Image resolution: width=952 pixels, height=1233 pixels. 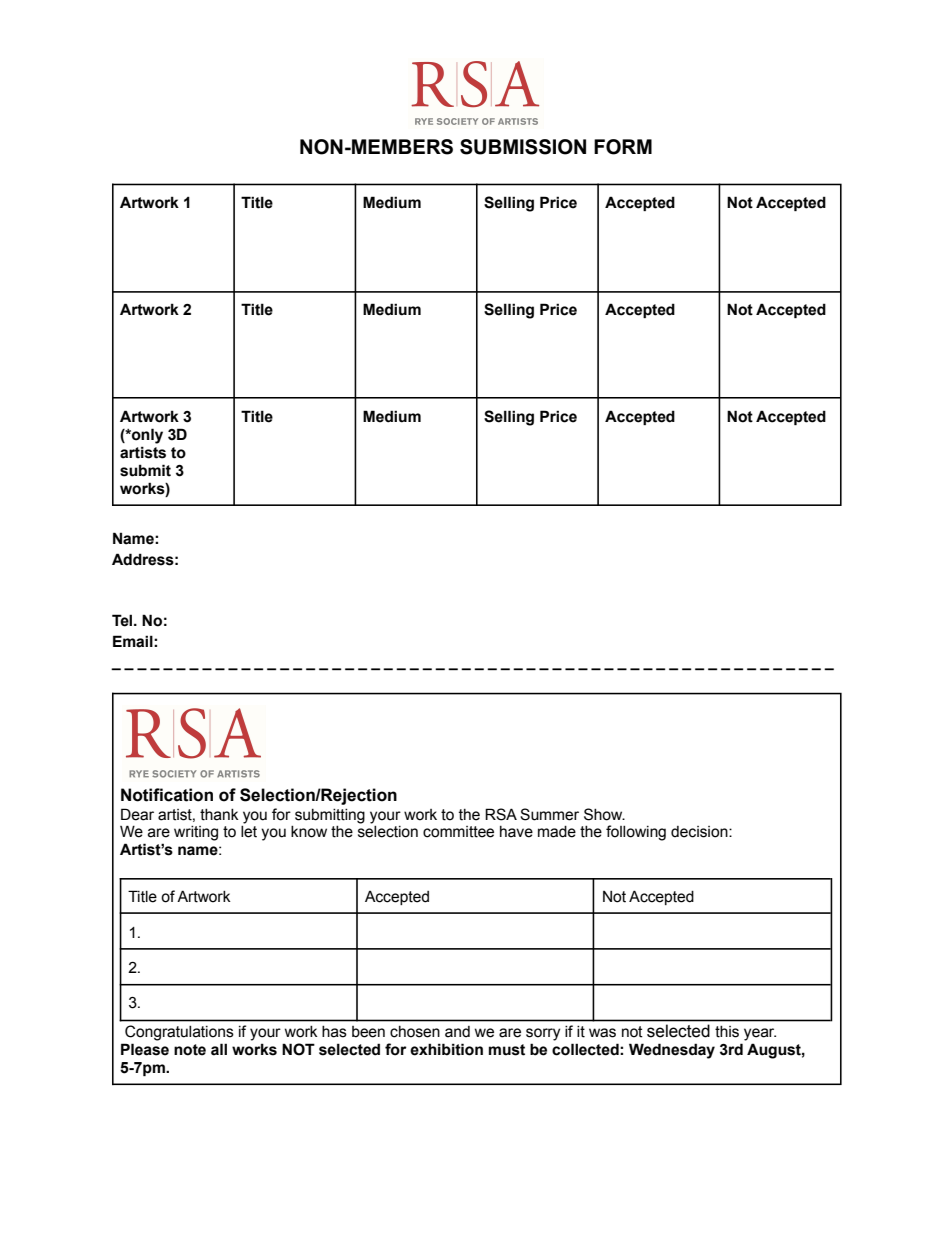 I want to click on RSA, so click(x=501, y=814).
